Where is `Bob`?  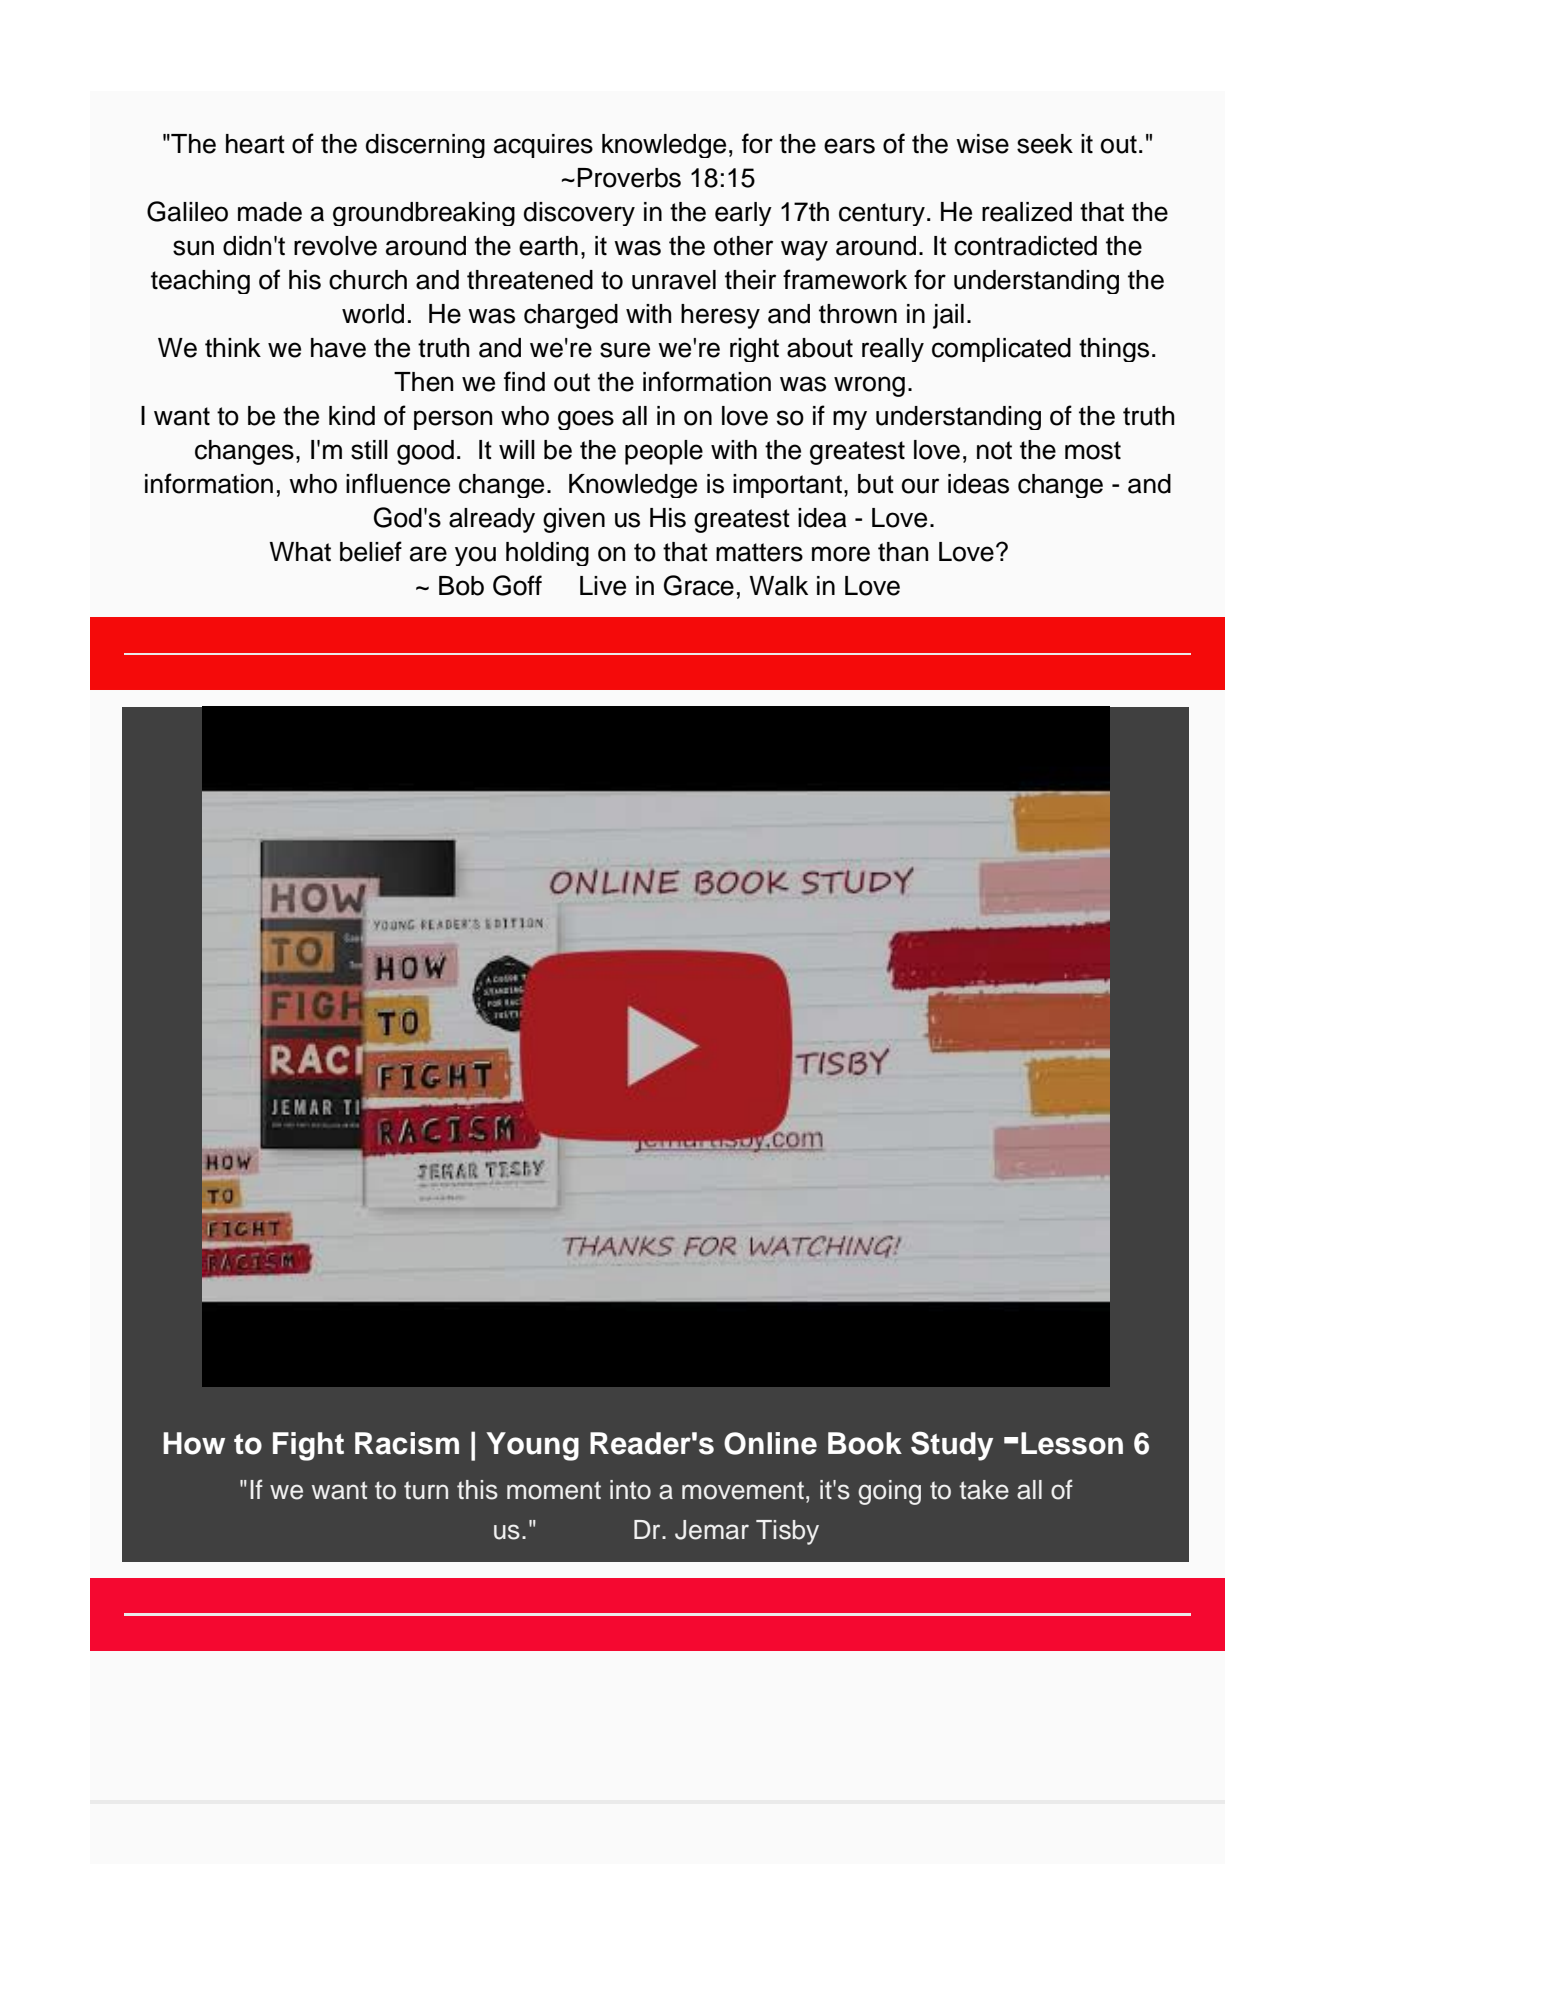
Bob is located at coordinates (461, 586).
